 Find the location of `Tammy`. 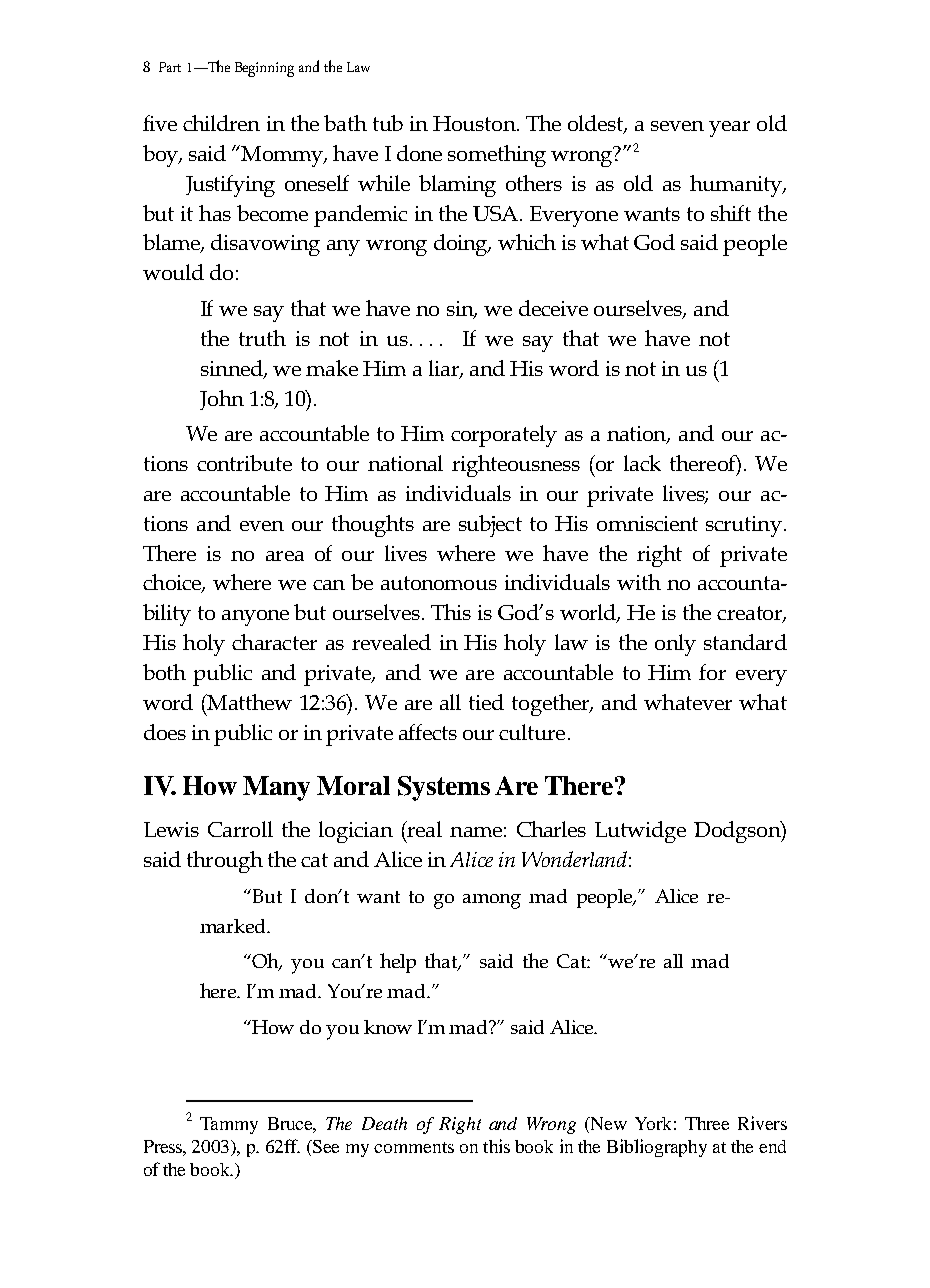

Tammy is located at coordinates (229, 1125).
